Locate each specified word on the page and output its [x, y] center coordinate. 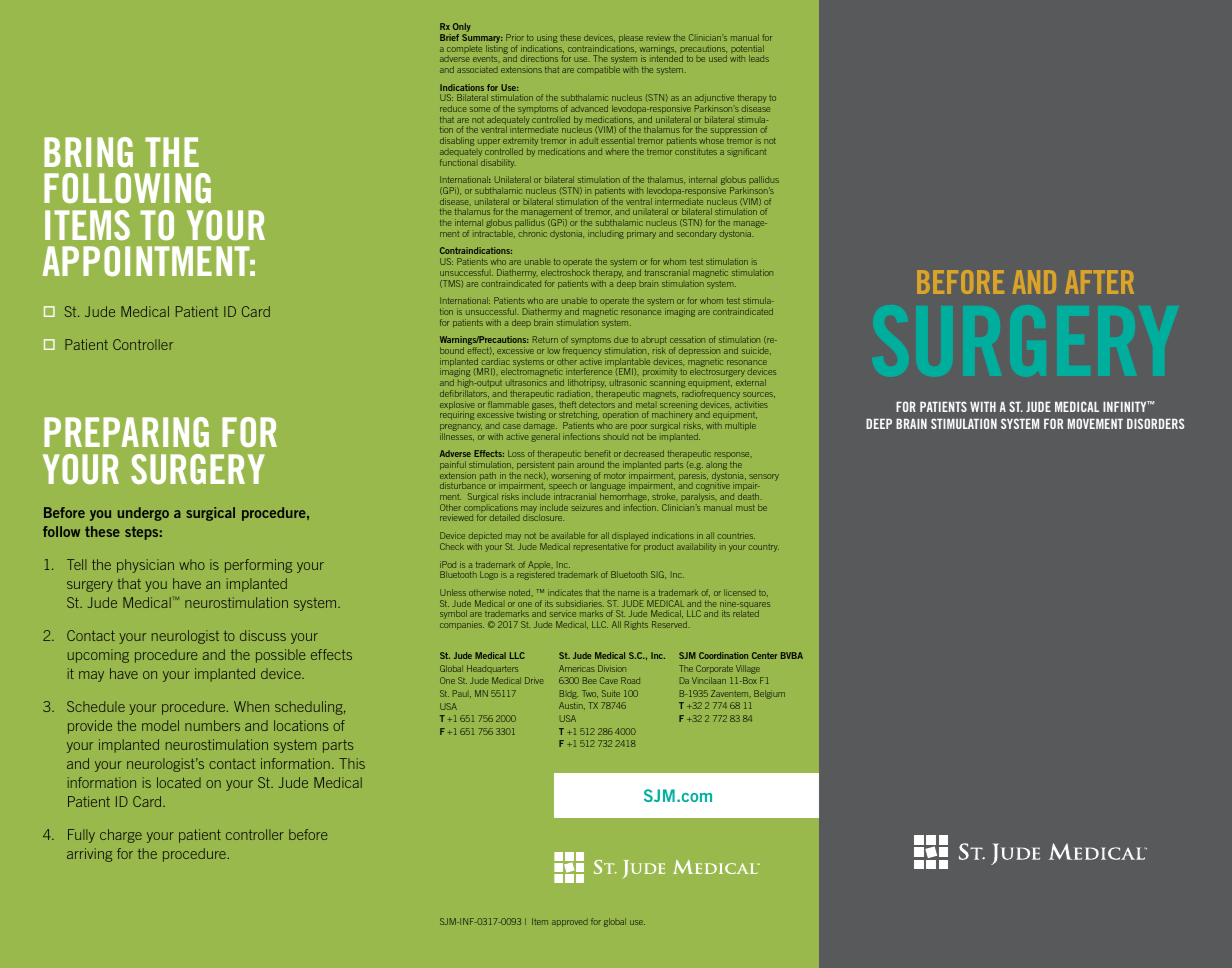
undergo [143, 514]
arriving [89, 855]
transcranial [666, 272]
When [251, 706]
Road [630, 680]
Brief [449, 37]
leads [759, 58]
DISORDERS [1155, 423]
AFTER [1099, 282]
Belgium [769, 694]
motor [615, 476]
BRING [88, 152]
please [631, 40]
